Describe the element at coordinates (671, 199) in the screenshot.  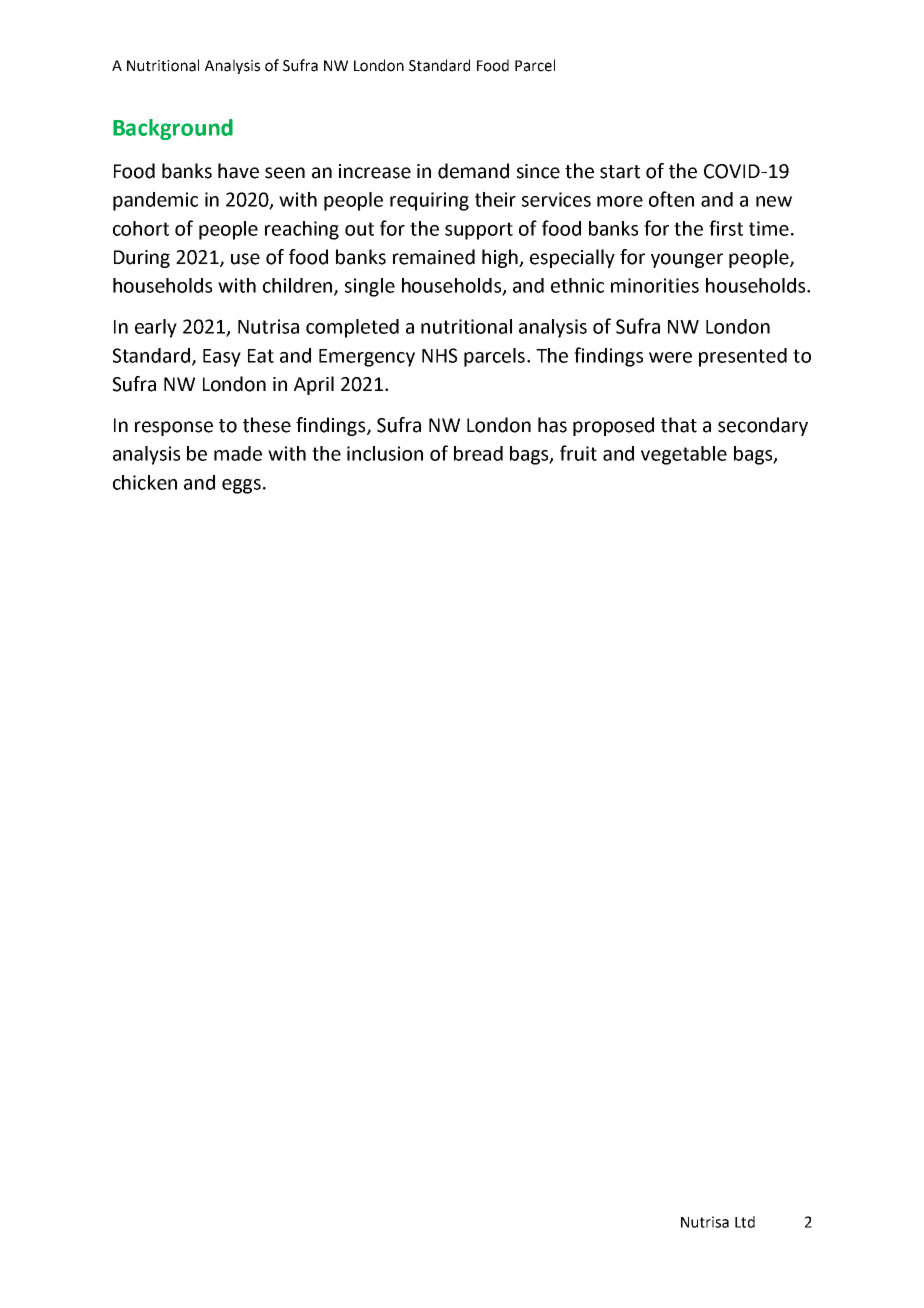
I see `often` at that location.
